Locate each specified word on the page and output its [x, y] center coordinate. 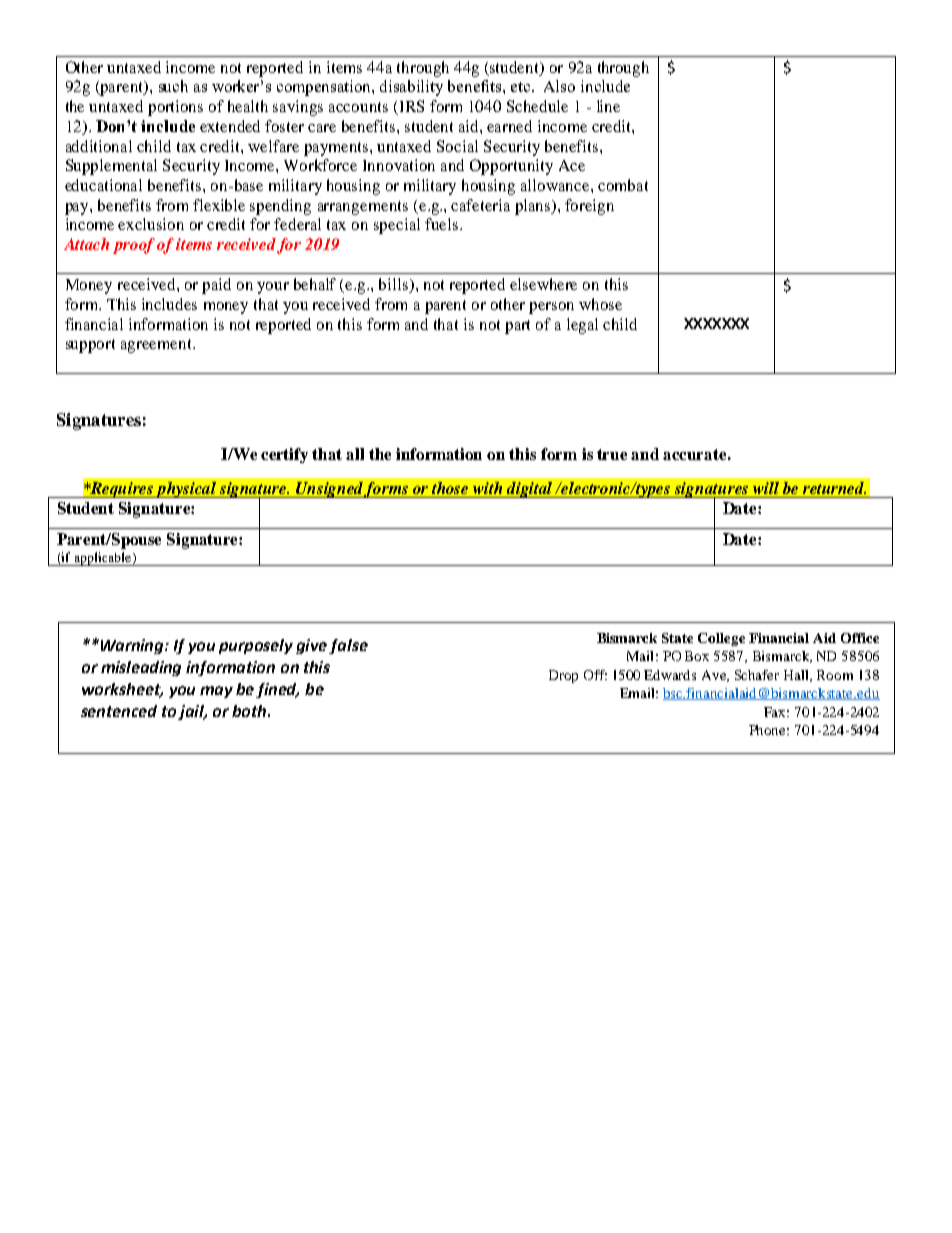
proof [134, 246]
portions [175, 108]
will [766, 488]
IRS [410, 107]
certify [284, 455]
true [612, 454]
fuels [441, 224]
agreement [157, 346]
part [517, 327]
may [216, 692]
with [487, 488]
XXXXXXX [716, 323]
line [608, 106]
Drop [563, 676]
